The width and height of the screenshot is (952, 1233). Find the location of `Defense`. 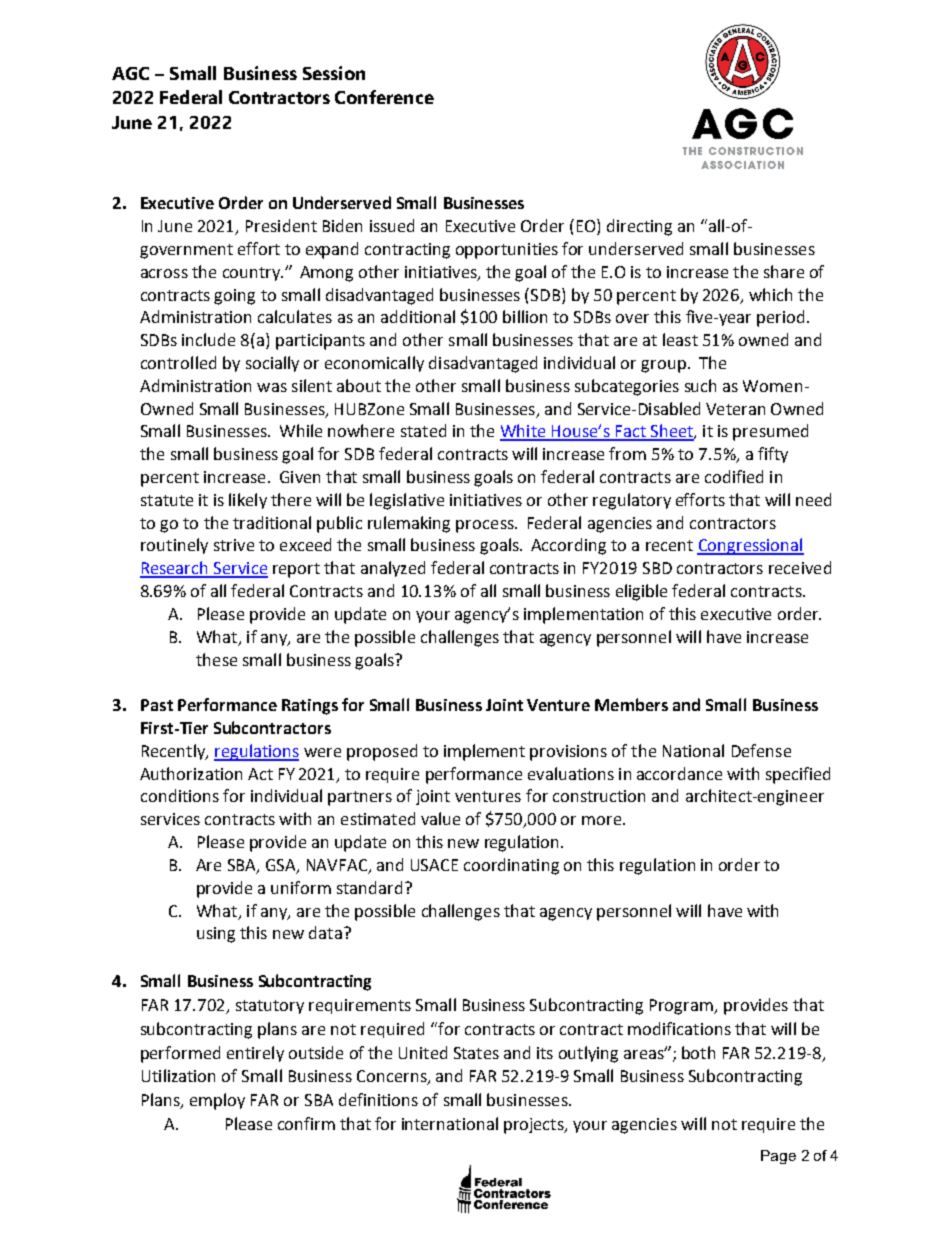

Defense is located at coordinates (761, 750).
